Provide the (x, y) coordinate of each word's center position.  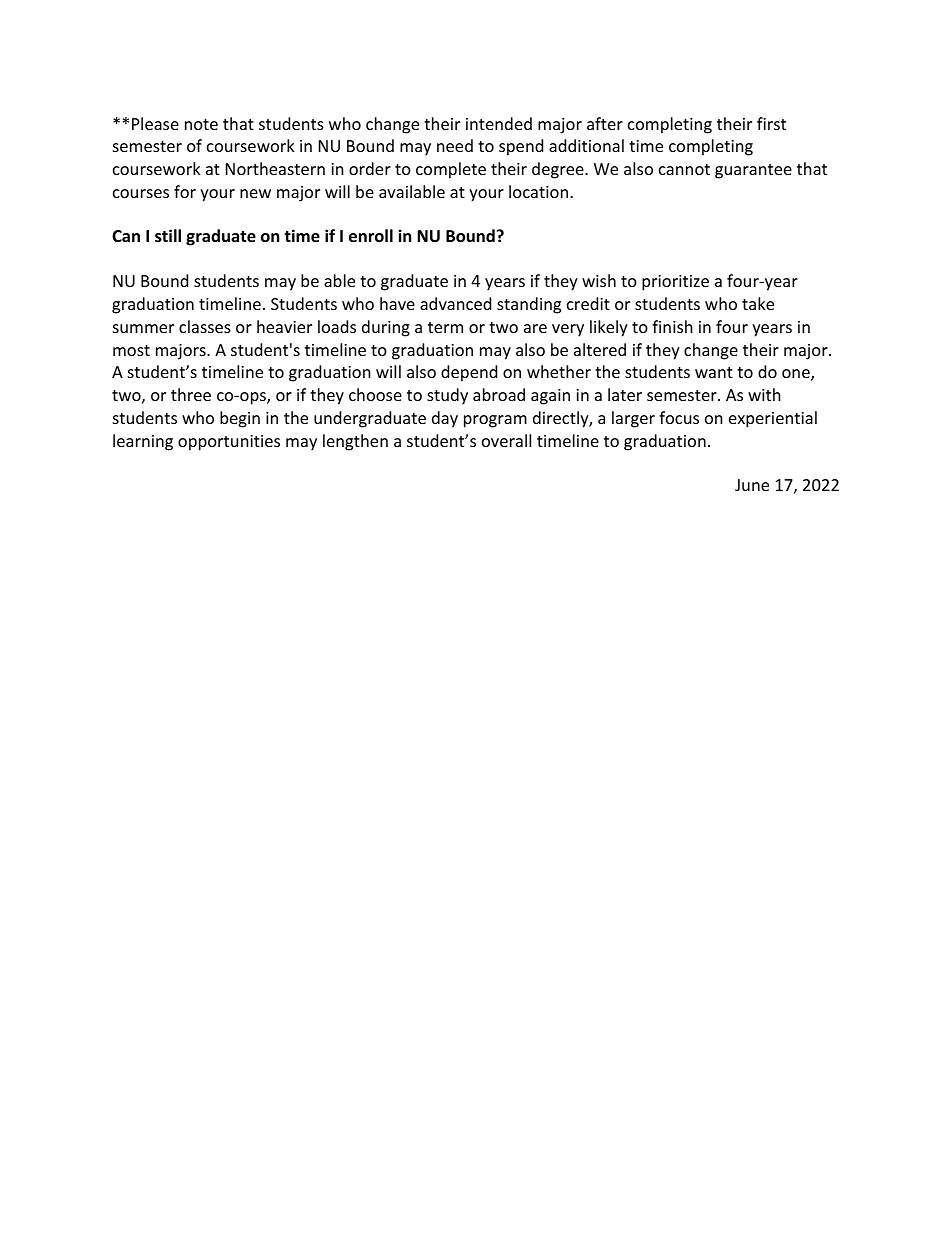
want (714, 372)
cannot (684, 169)
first (771, 123)
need (455, 145)
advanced (455, 303)
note (201, 124)
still (168, 236)
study (447, 396)
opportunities (229, 443)
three (191, 394)
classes (205, 326)
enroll (371, 236)
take (758, 303)
